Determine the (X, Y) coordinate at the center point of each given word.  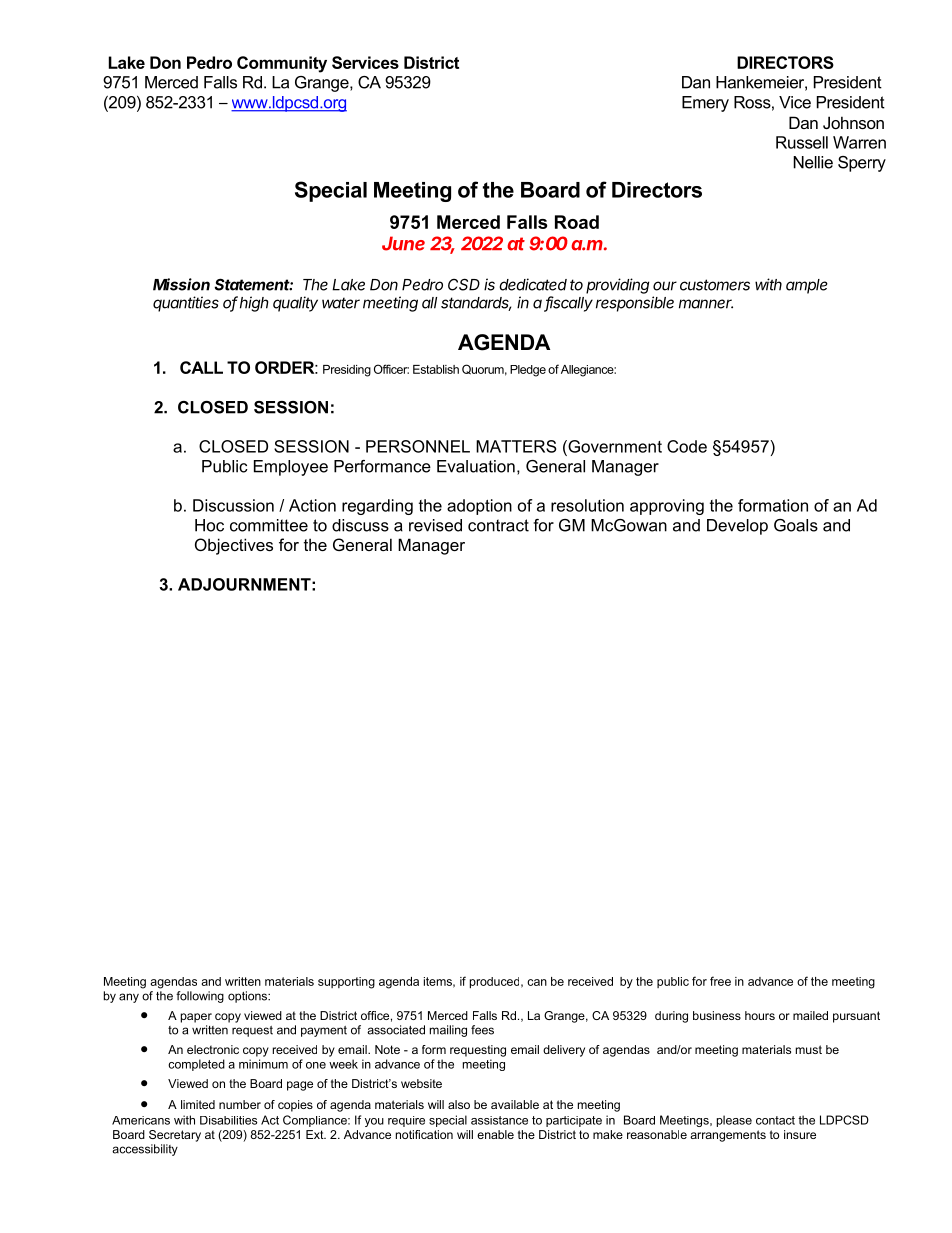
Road (577, 222)
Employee (291, 468)
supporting (346, 983)
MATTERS (516, 446)
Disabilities (228, 1120)
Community (282, 64)
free (720, 981)
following (200, 997)
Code (687, 446)
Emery (705, 104)
